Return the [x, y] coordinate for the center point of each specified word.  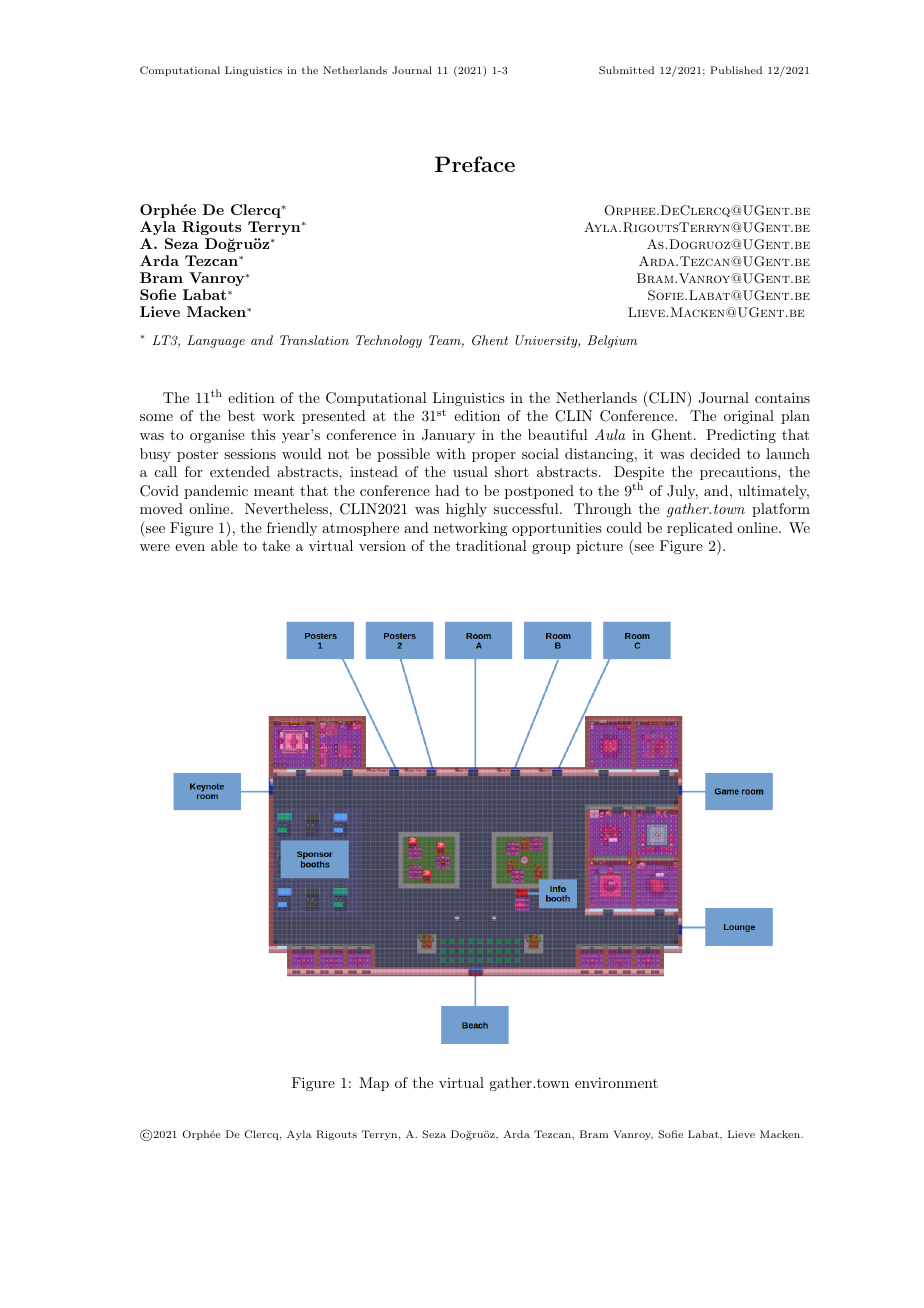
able [224, 545]
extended [240, 471]
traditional [491, 545]
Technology [389, 341]
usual [470, 471]
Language [216, 341]
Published [736, 70]
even [190, 547]
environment [616, 1082]
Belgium [612, 341]
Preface [475, 164]
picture [599, 547]
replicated [700, 529]
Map [374, 1084]
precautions [738, 473]
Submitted [626, 70]
